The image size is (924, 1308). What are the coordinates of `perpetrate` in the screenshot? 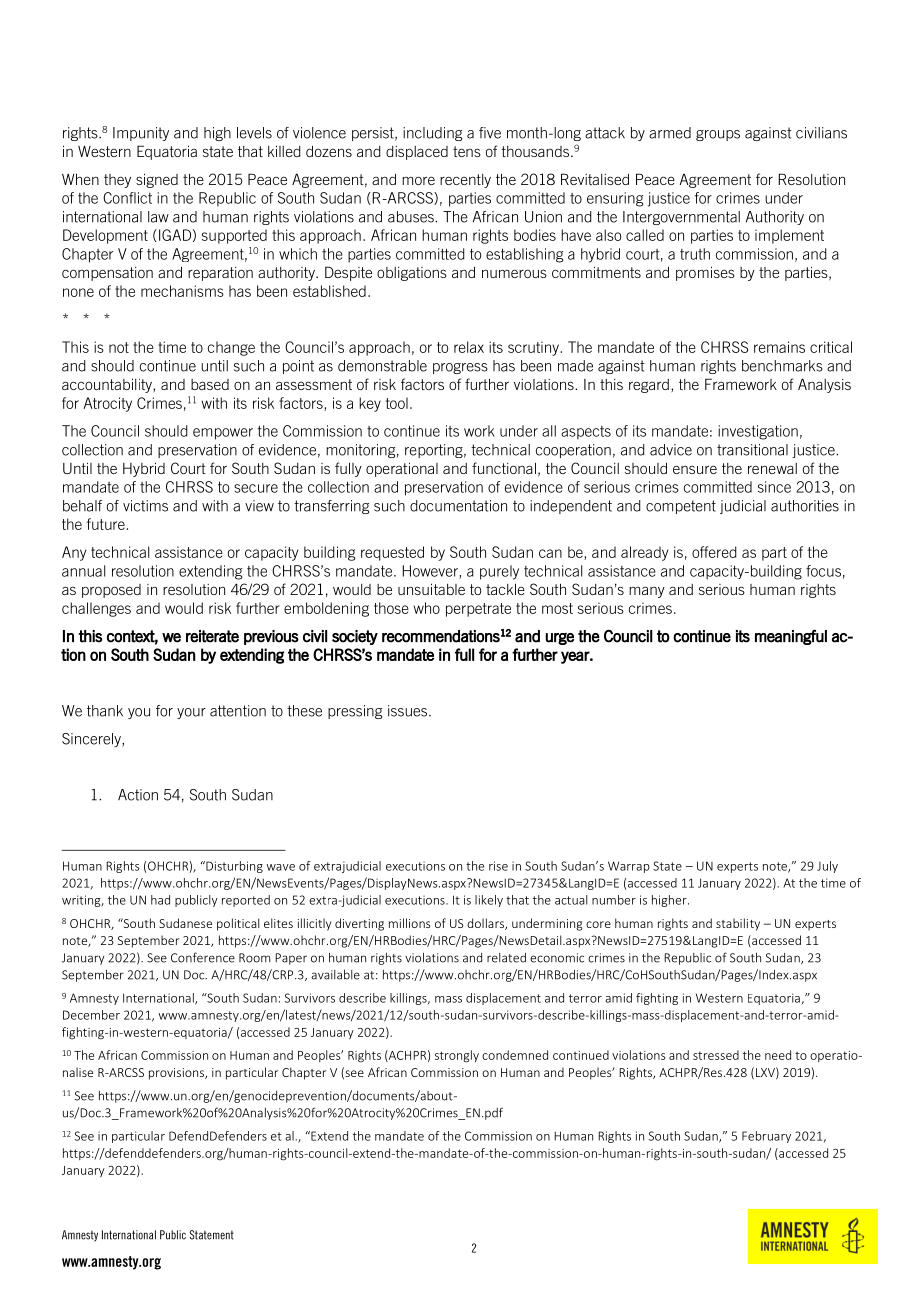 It's located at (478, 610).
